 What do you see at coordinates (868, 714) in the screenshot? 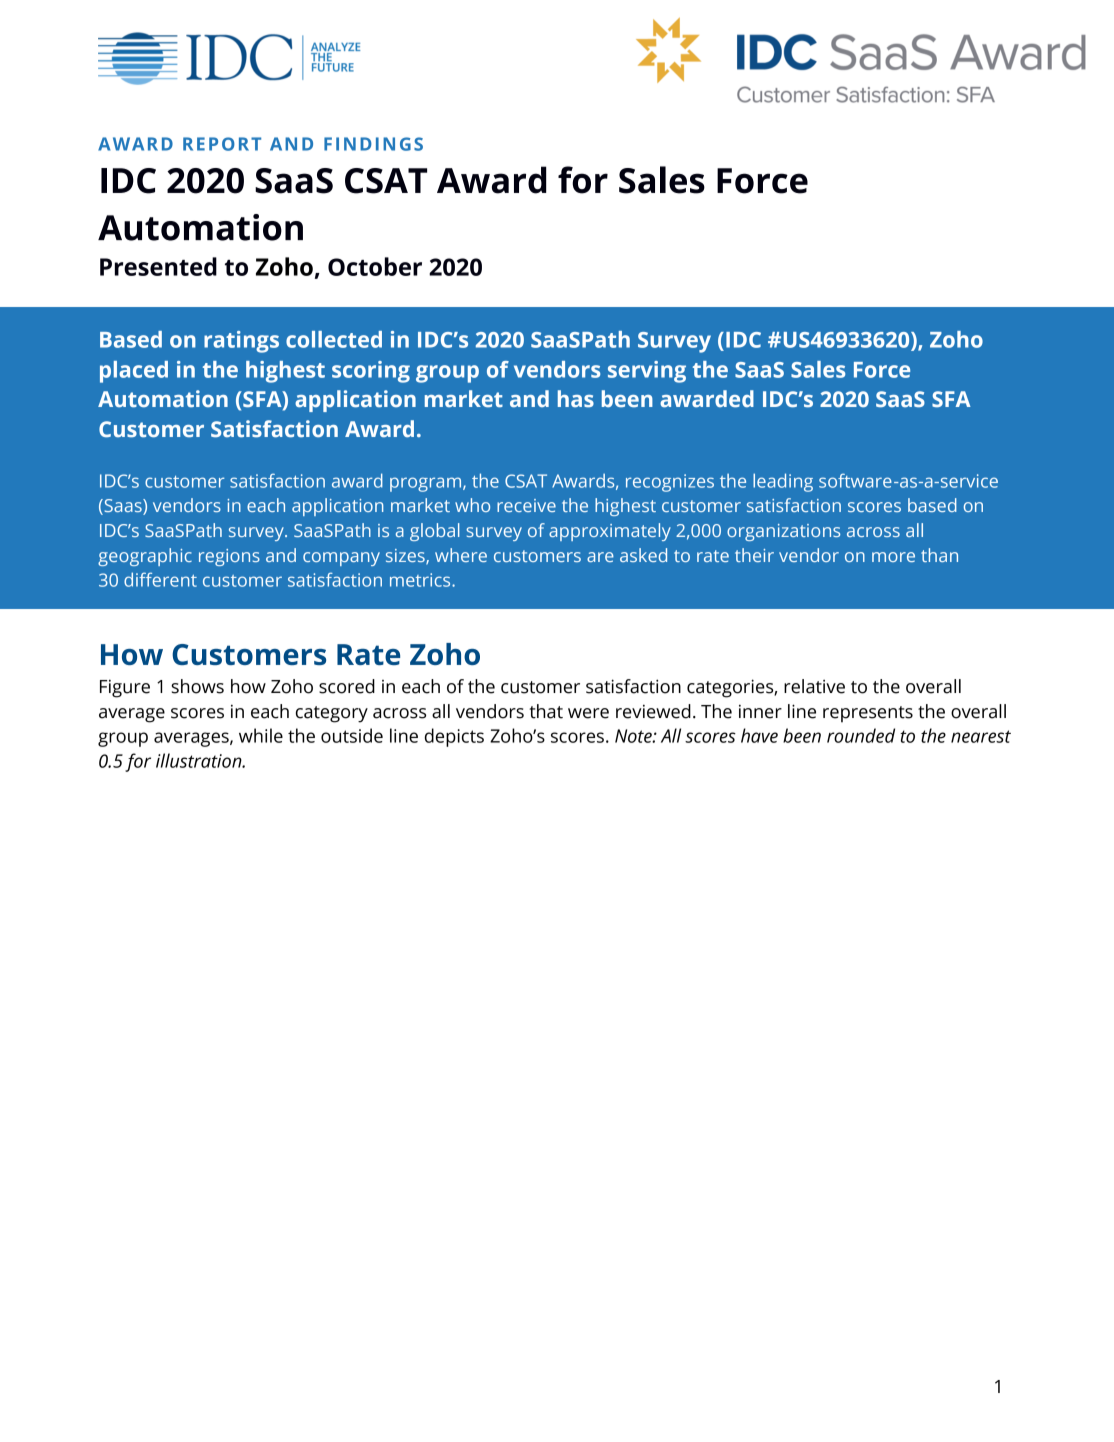
I see `represents` at bounding box center [868, 714].
